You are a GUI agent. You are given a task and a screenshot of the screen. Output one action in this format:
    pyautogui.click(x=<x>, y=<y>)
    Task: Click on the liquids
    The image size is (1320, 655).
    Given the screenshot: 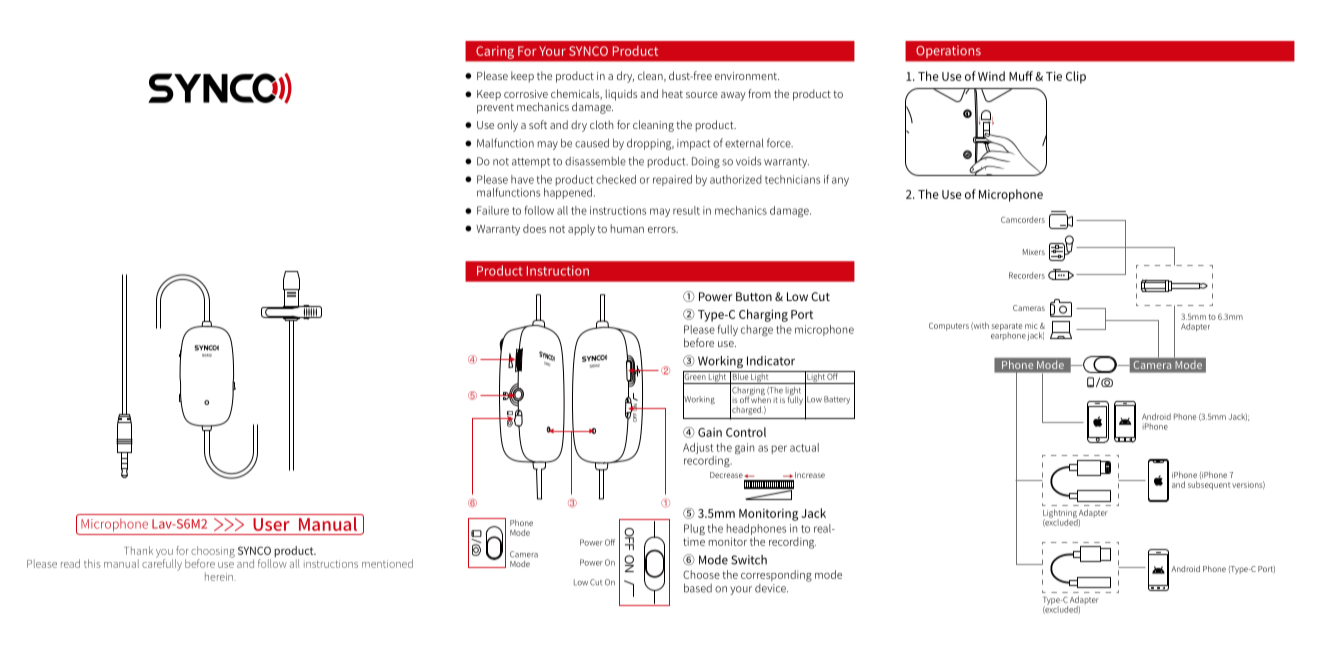 What is the action you would take?
    pyautogui.click(x=621, y=95)
